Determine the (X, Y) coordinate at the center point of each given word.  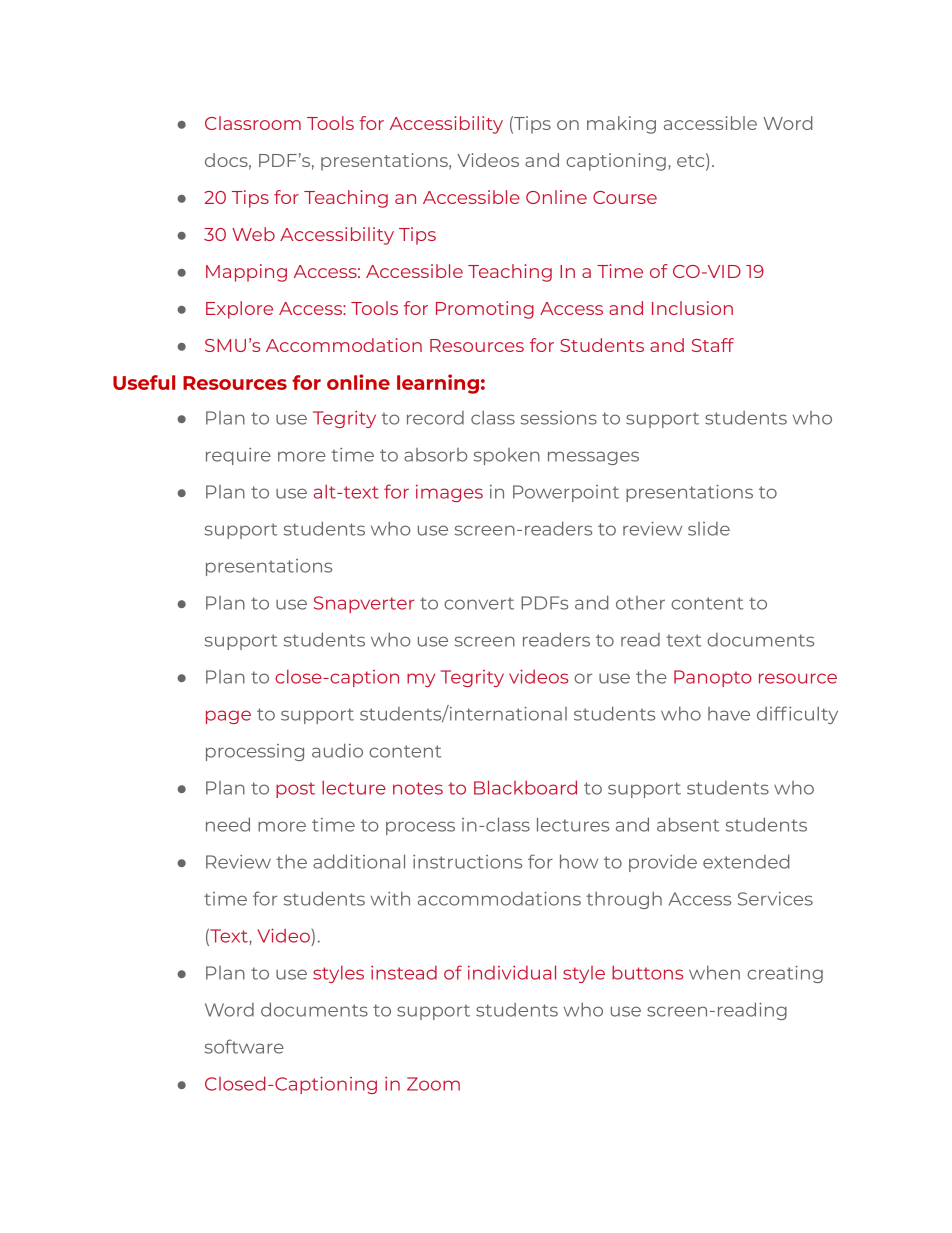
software (244, 1046)
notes (418, 788)
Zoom (433, 1084)
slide (709, 529)
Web (253, 234)
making (621, 125)
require (238, 456)
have (729, 714)
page (228, 717)
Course (625, 197)
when (714, 972)
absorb (435, 455)
